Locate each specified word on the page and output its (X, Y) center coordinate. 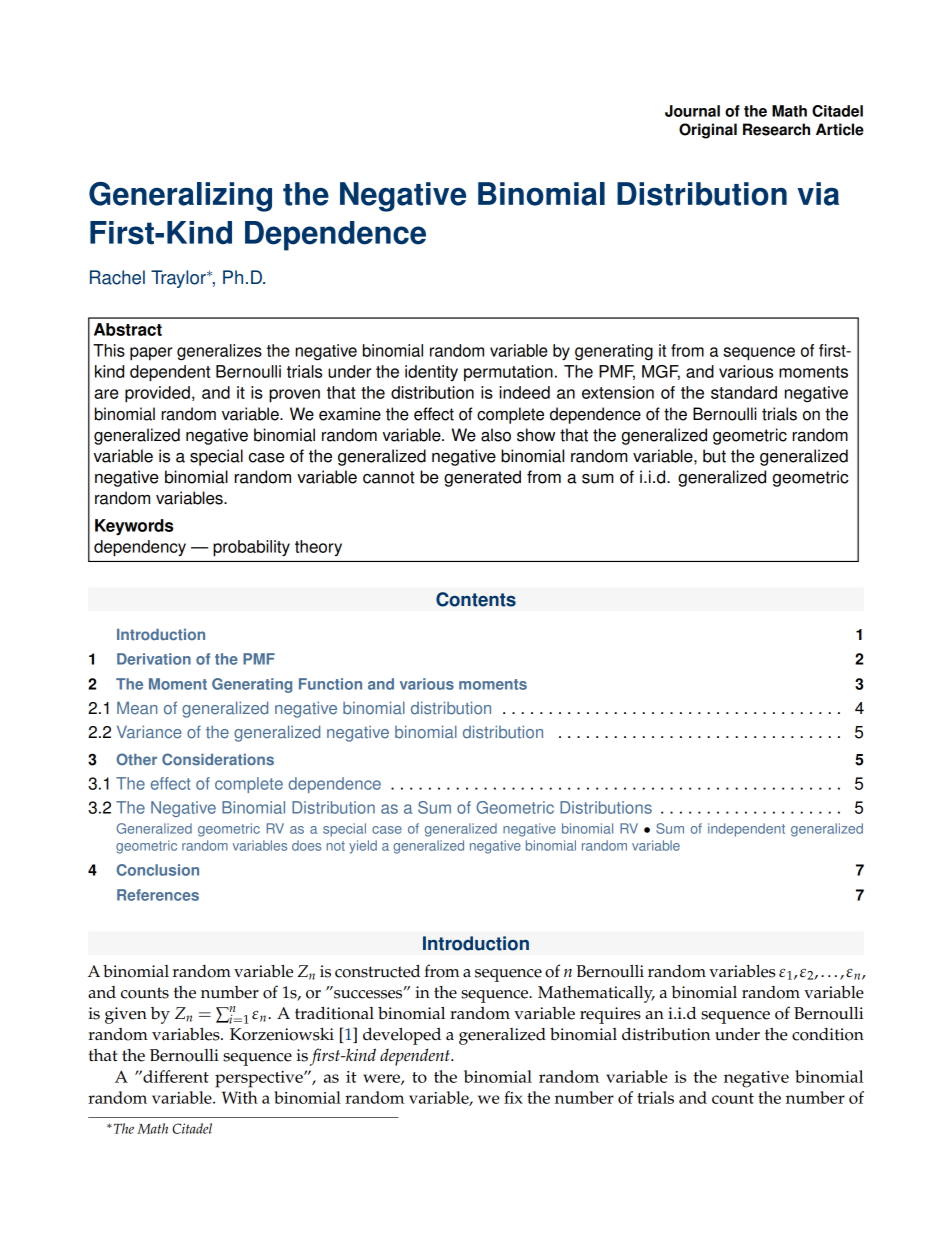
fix (513, 1097)
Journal (692, 111)
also (496, 435)
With (240, 1097)
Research (776, 129)
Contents (476, 599)
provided (157, 394)
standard (744, 392)
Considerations (218, 759)
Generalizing (180, 197)
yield (363, 847)
